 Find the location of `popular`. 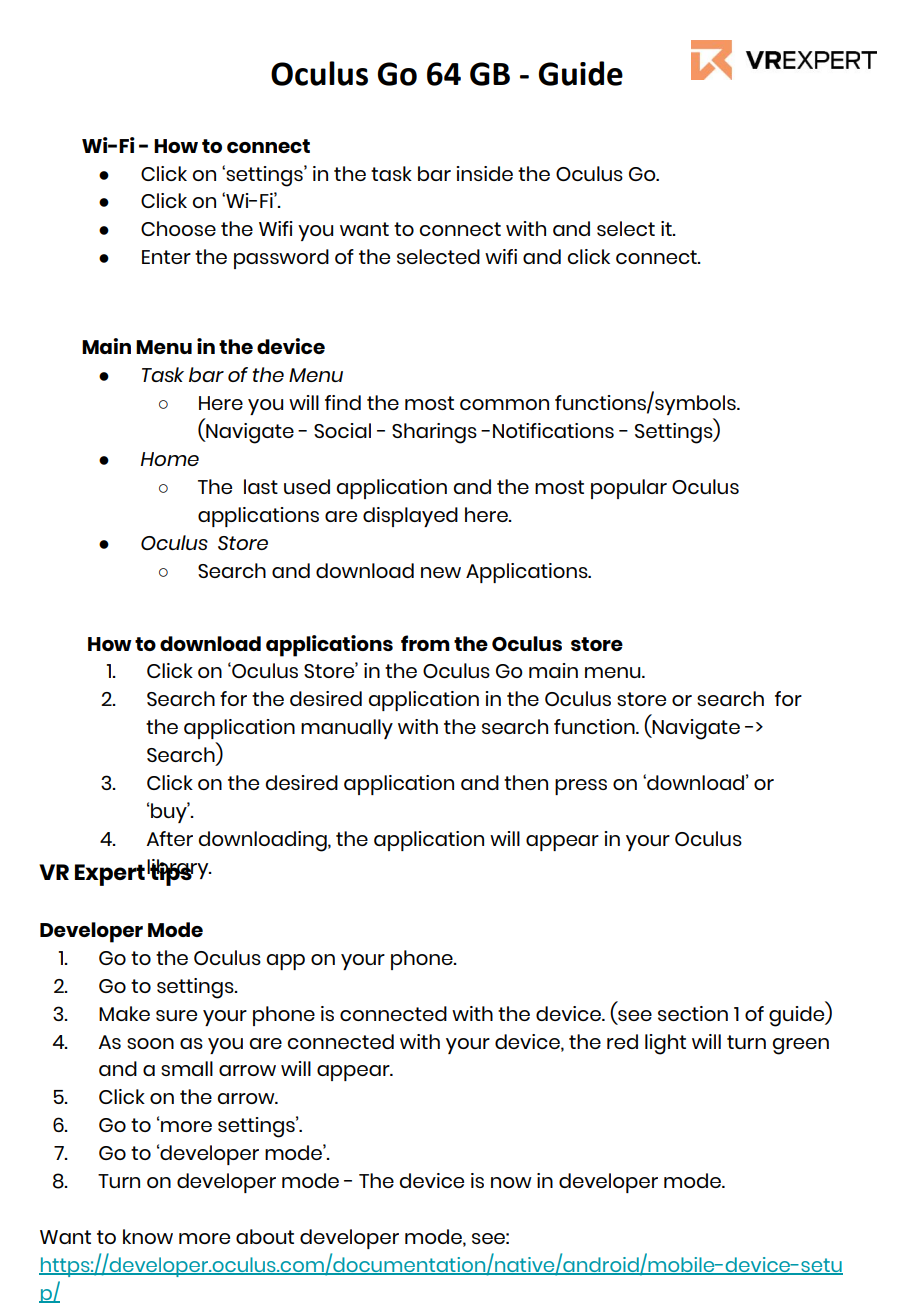

popular is located at coordinates (629, 489).
